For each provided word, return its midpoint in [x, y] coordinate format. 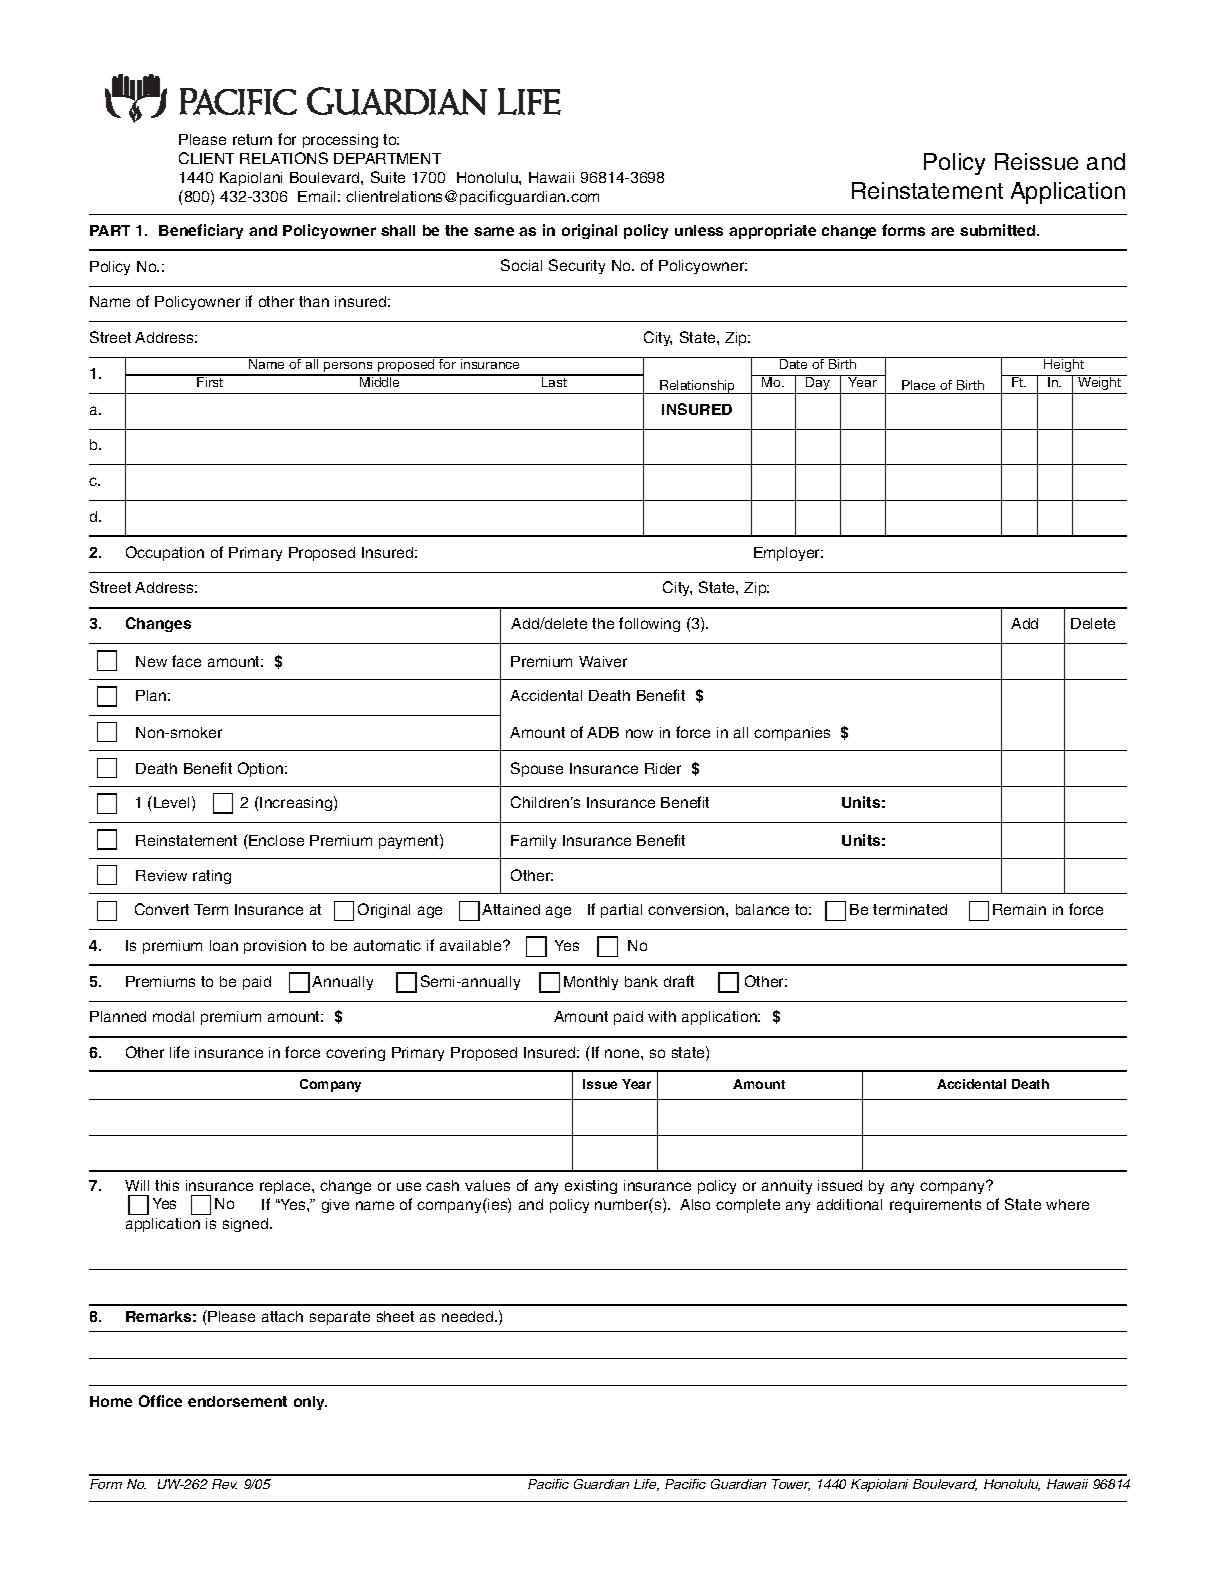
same [494, 231]
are [942, 231]
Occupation [165, 553]
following [649, 624]
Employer [788, 554]
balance [762, 909]
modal [173, 1016]
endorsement [237, 1401]
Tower [791, 1485]
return [252, 139]
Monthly [591, 983]
